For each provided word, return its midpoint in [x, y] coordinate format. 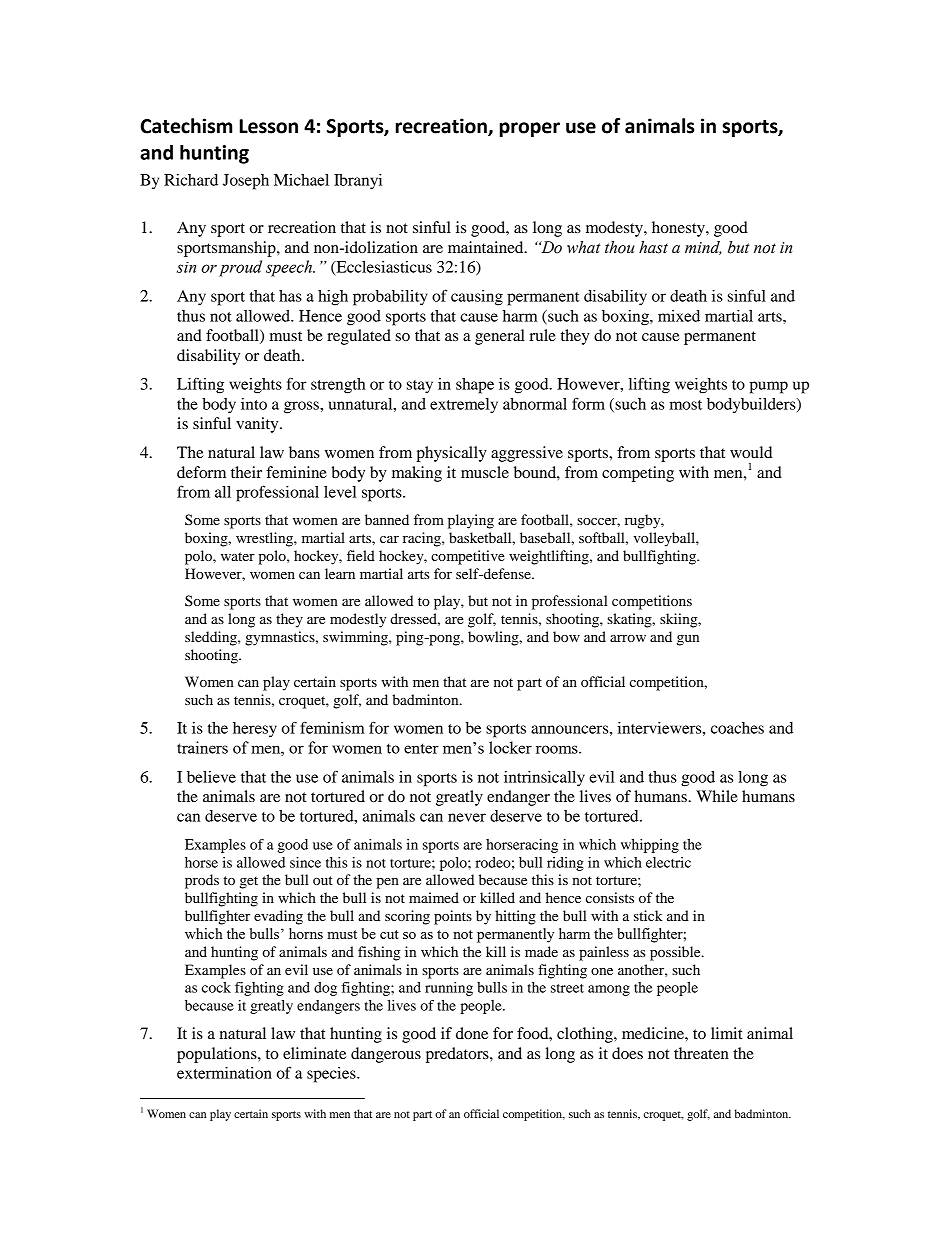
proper [530, 129]
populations [218, 1055]
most [685, 405]
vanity [258, 425]
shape [475, 386]
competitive [468, 557]
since [305, 862]
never [467, 817]
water [238, 556]
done [472, 1033]
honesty [679, 229]
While [717, 796]
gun [688, 640]
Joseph [246, 182]
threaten [701, 1053]
